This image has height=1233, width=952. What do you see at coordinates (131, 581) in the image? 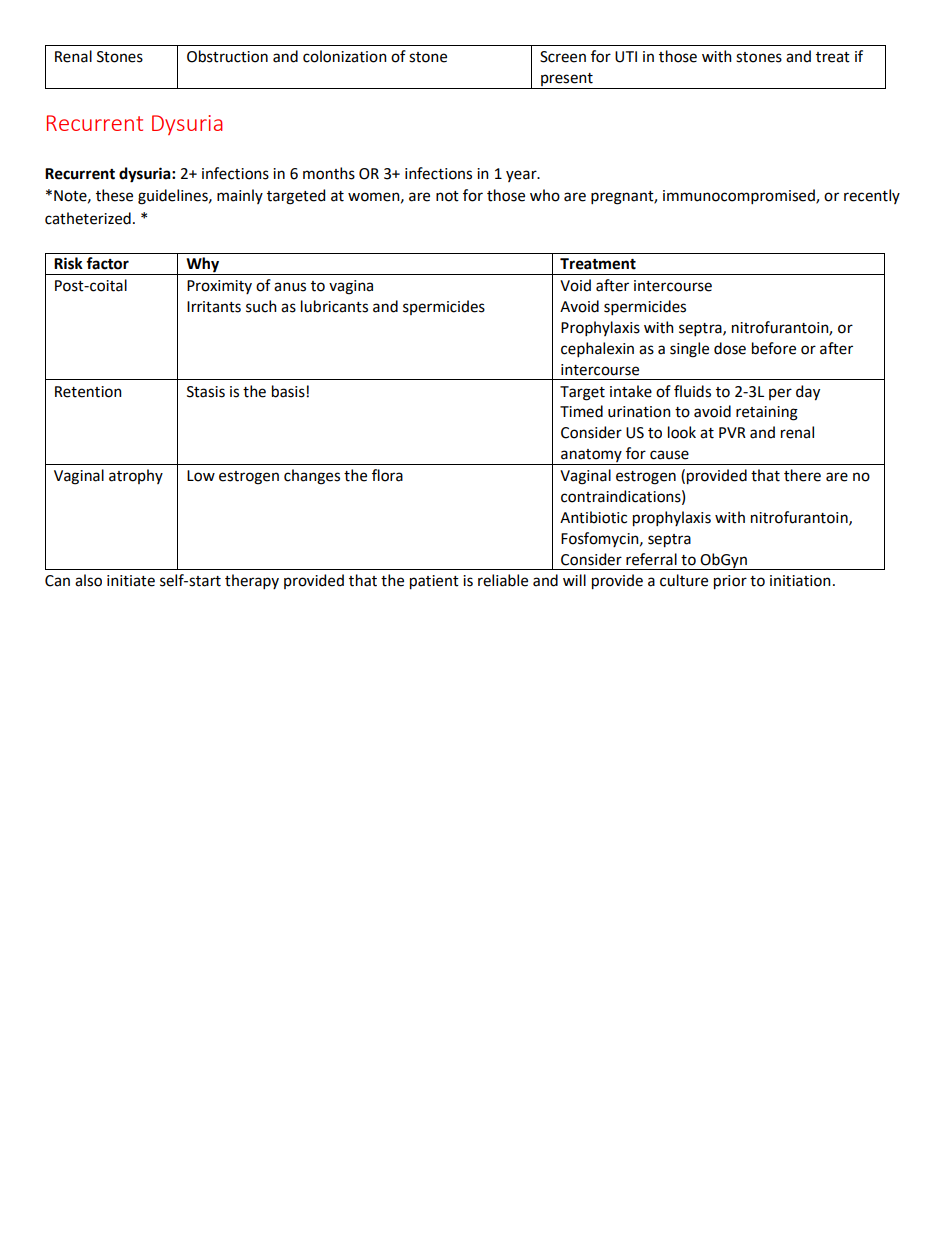
I see `initiate` at bounding box center [131, 581].
